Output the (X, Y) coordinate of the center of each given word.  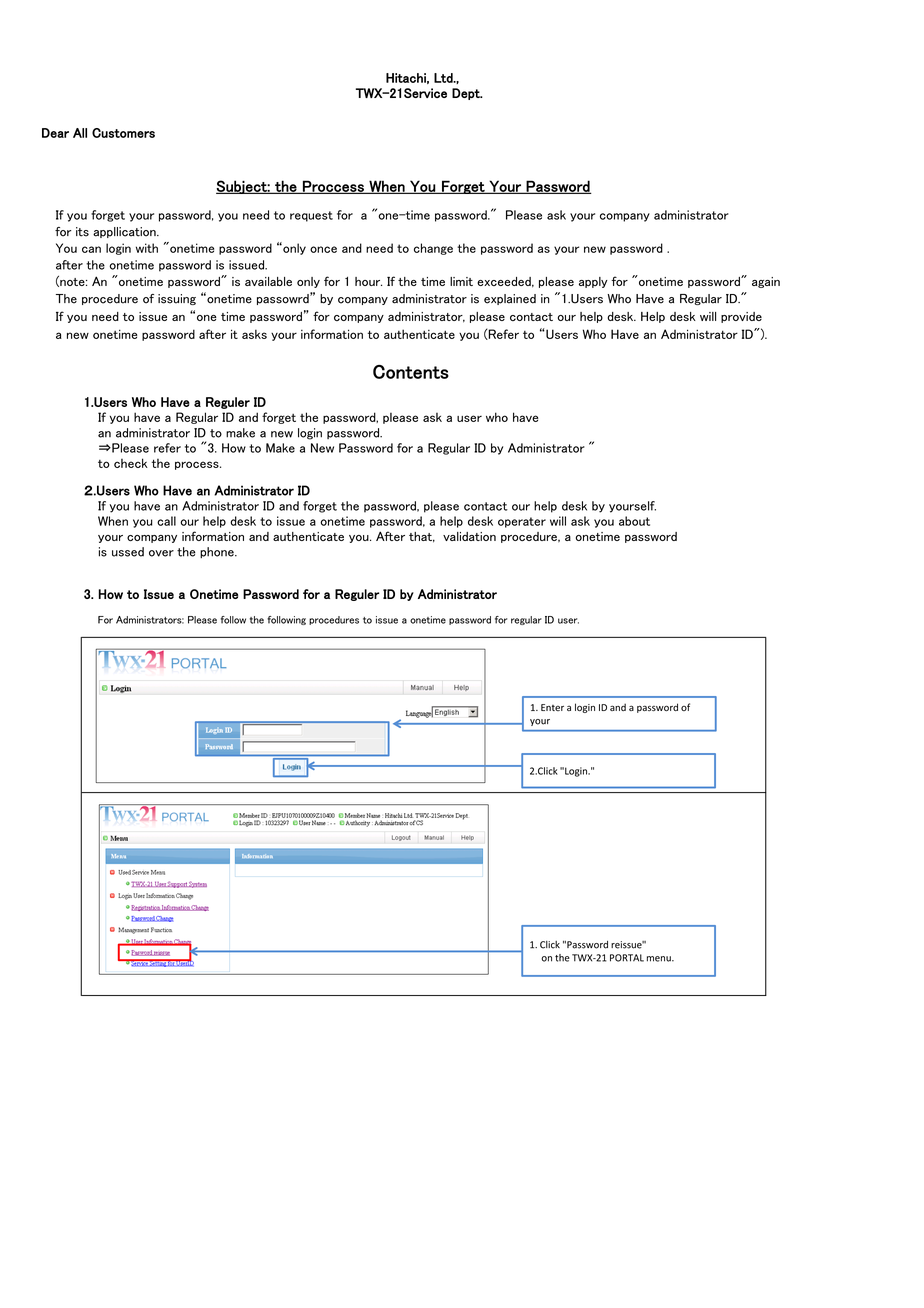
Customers (123, 133)
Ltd (444, 78)
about (634, 521)
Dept (467, 94)
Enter (552, 707)
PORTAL (627, 958)
